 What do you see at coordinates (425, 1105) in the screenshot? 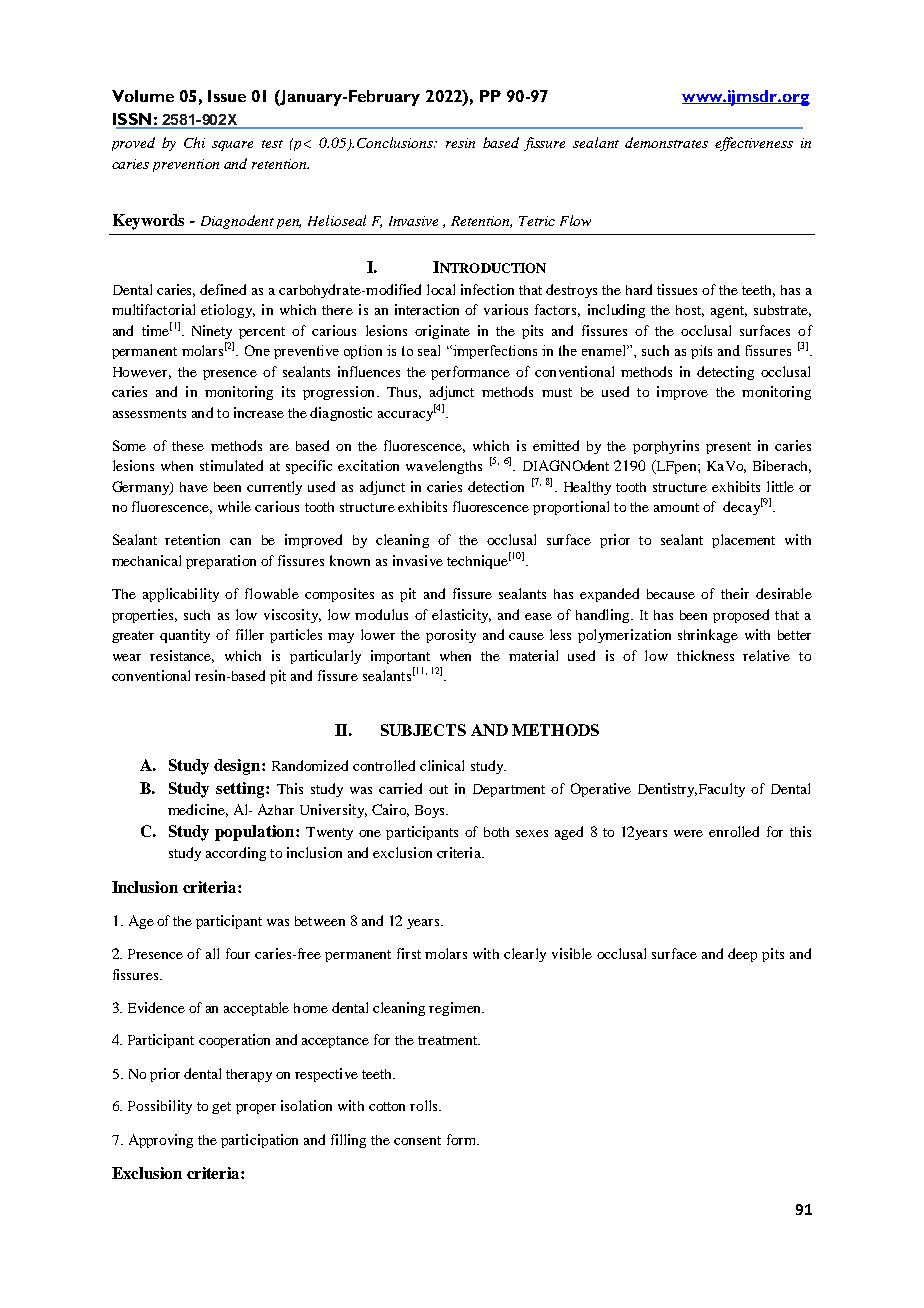
I see `rolls` at bounding box center [425, 1105].
